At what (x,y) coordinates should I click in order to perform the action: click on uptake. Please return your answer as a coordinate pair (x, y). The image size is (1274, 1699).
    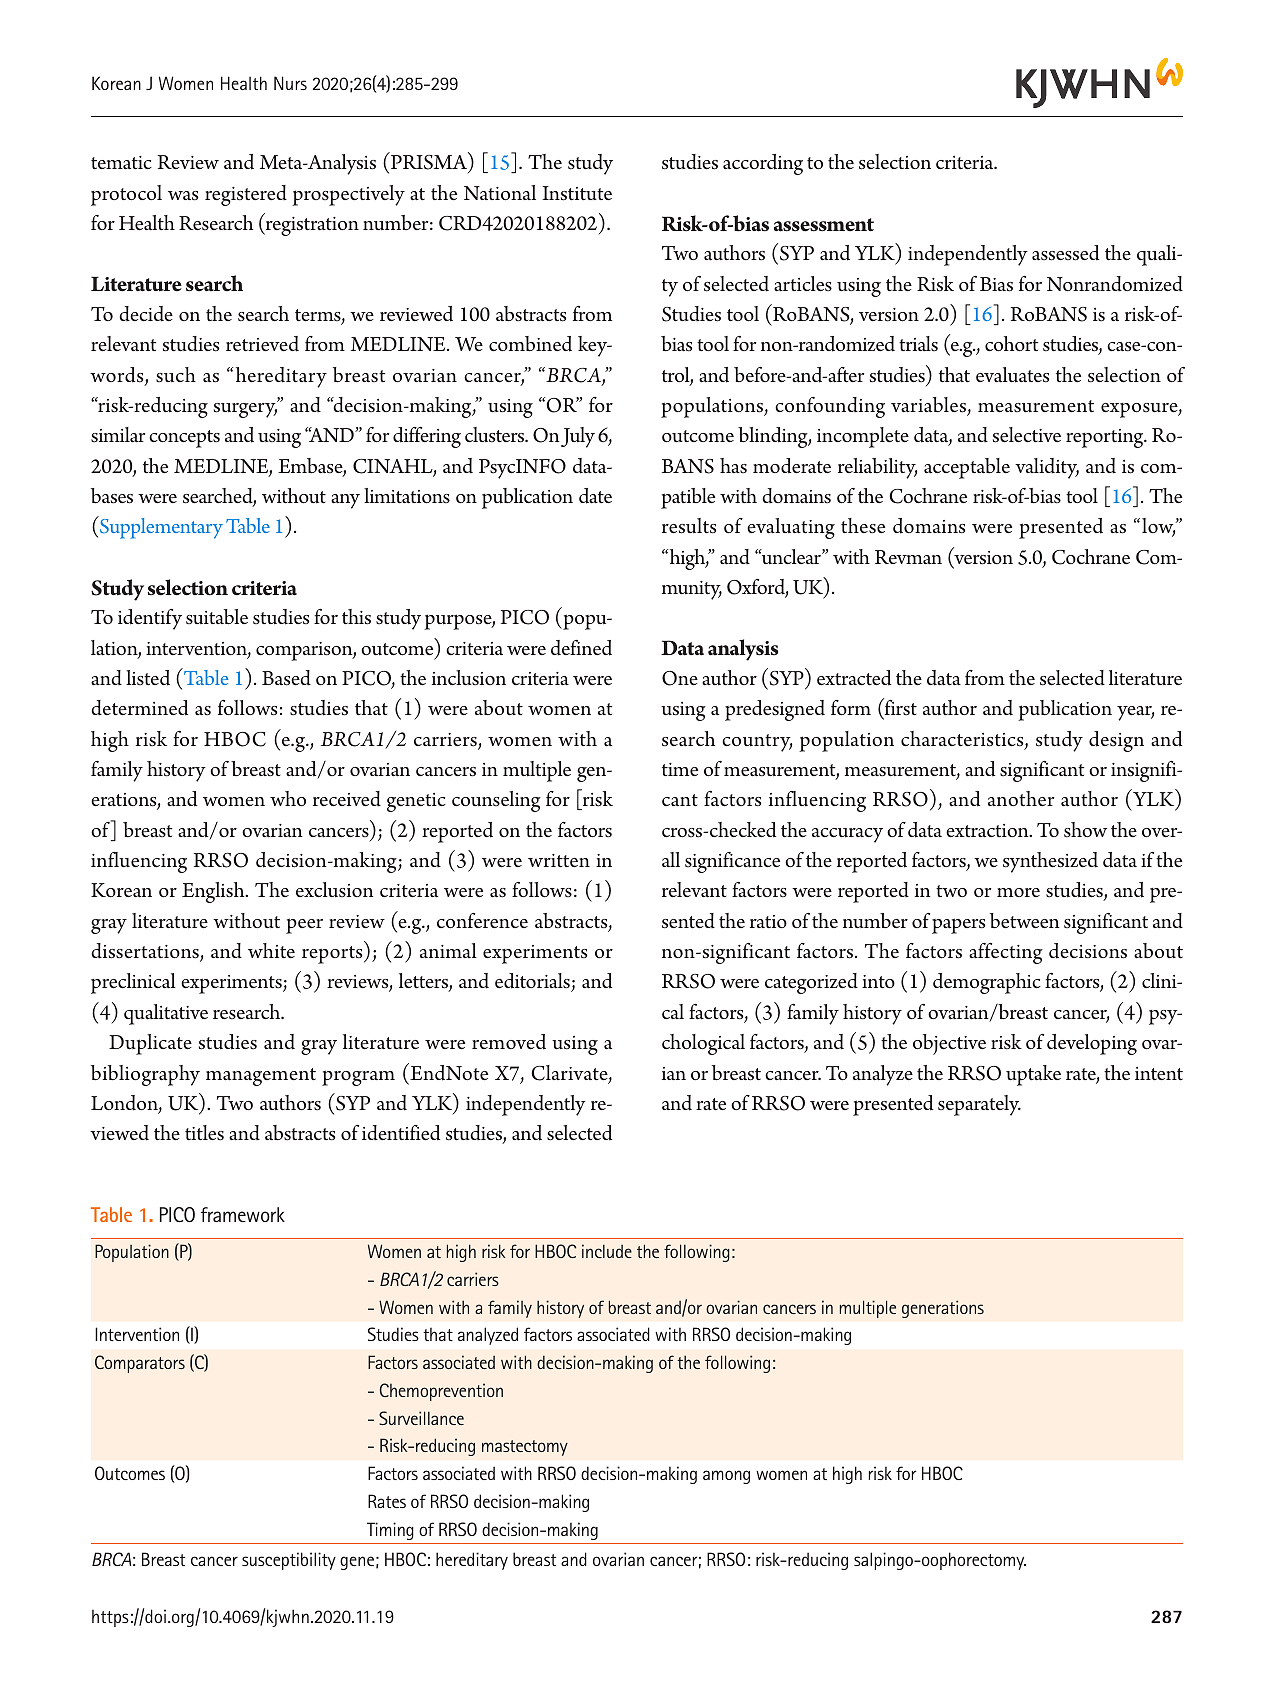
    Looking at the image, I should click on (1033, 1075).
